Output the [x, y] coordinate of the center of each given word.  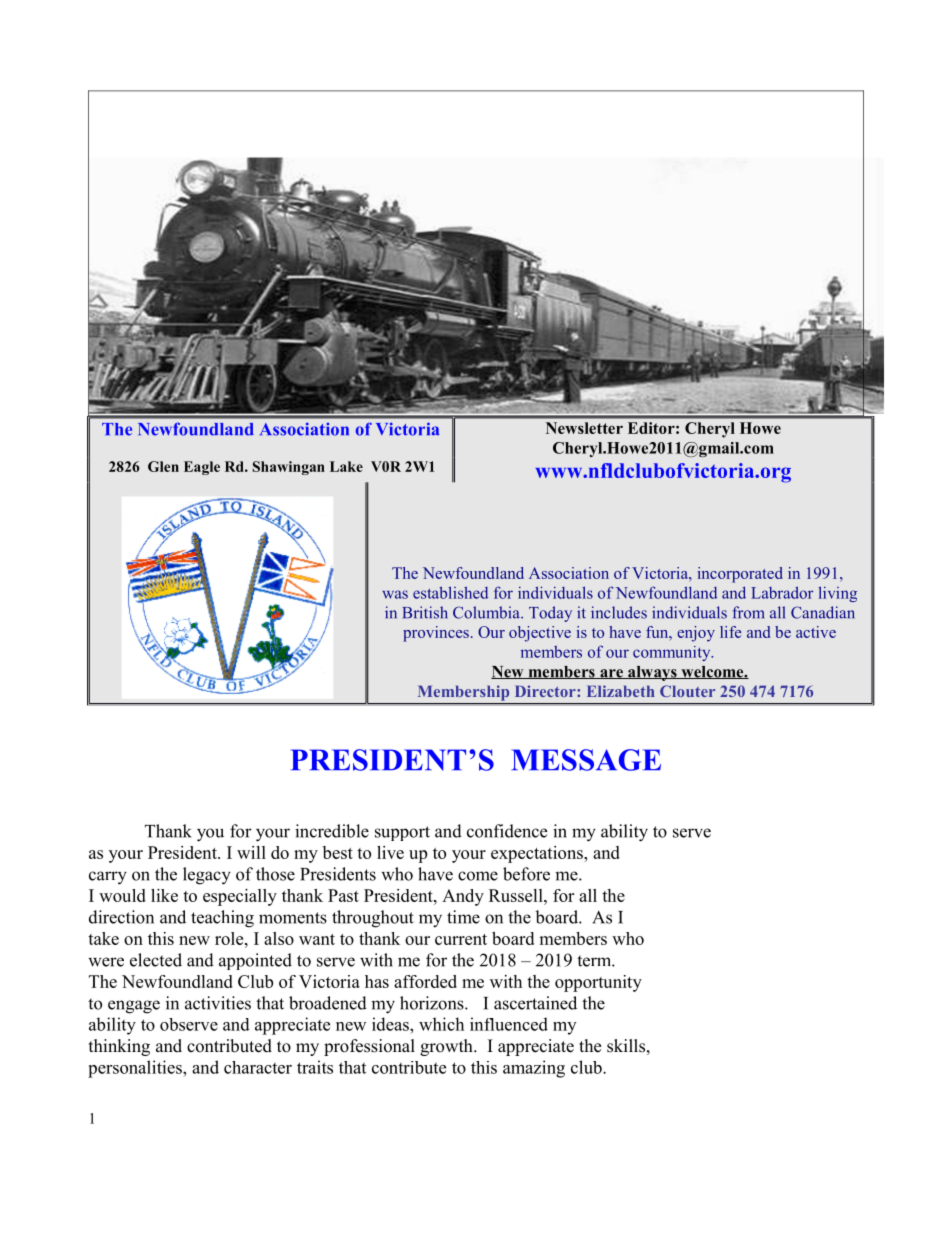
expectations [538, 854]
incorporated [740, 575]
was [395, 594]
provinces [436, 634]
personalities [136, 1069]
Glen [163, 466]
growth [447, 1047]
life [731, 632]
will [251, 852]
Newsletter [584, 428]
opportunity [598, 983]
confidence [507, 831]
